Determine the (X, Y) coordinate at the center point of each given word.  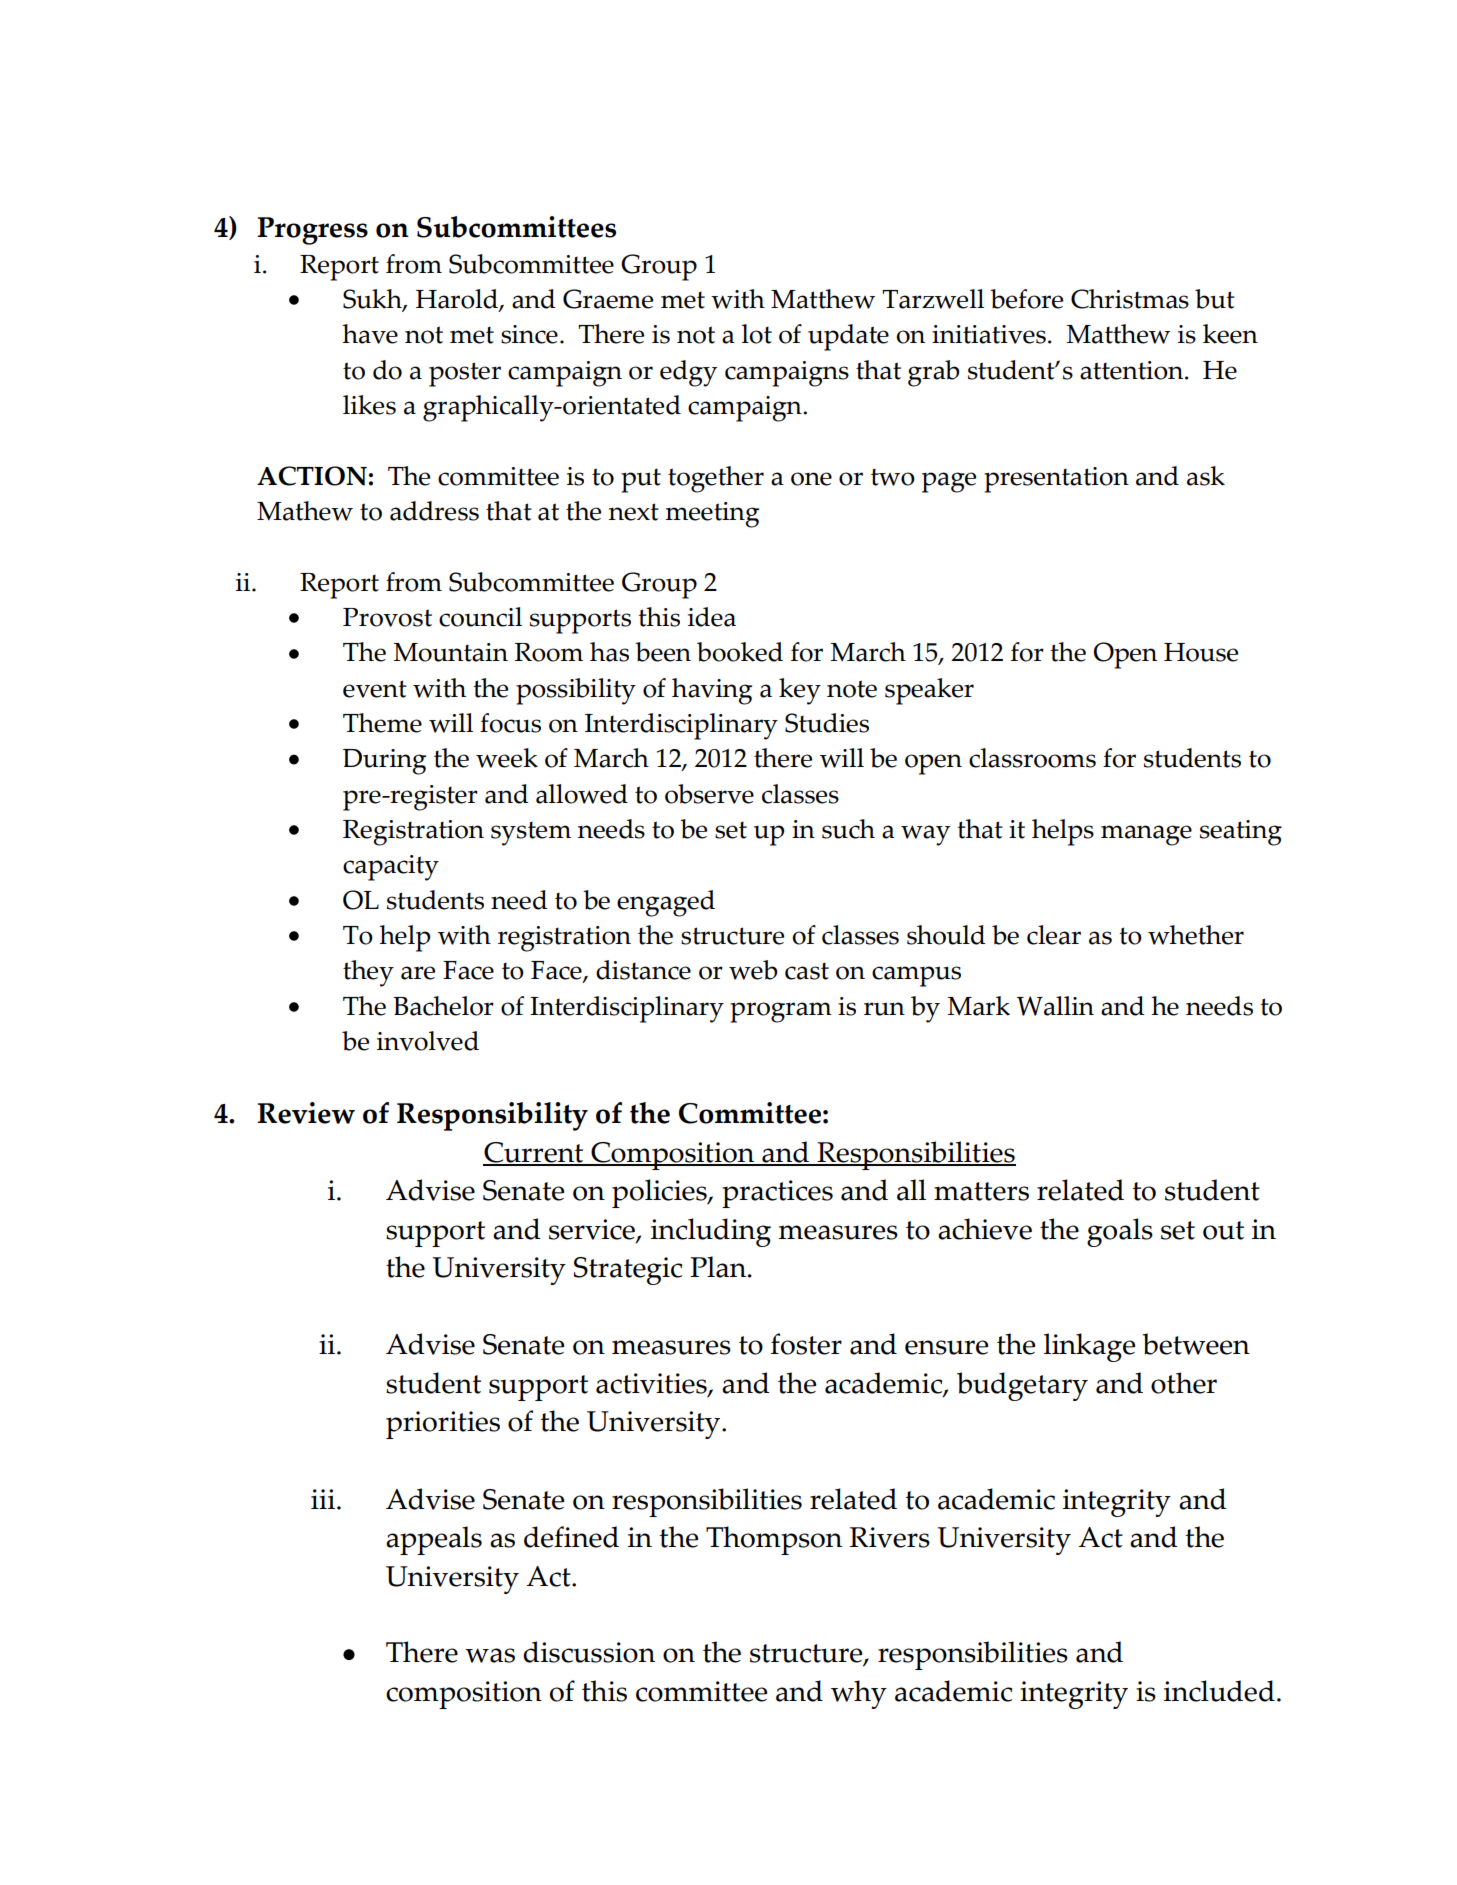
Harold (458, 300)
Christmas (1130, 299)
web (753, 970)
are (418, 973)
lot (757, 334)
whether (1196, 935)
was (490, 1655)
